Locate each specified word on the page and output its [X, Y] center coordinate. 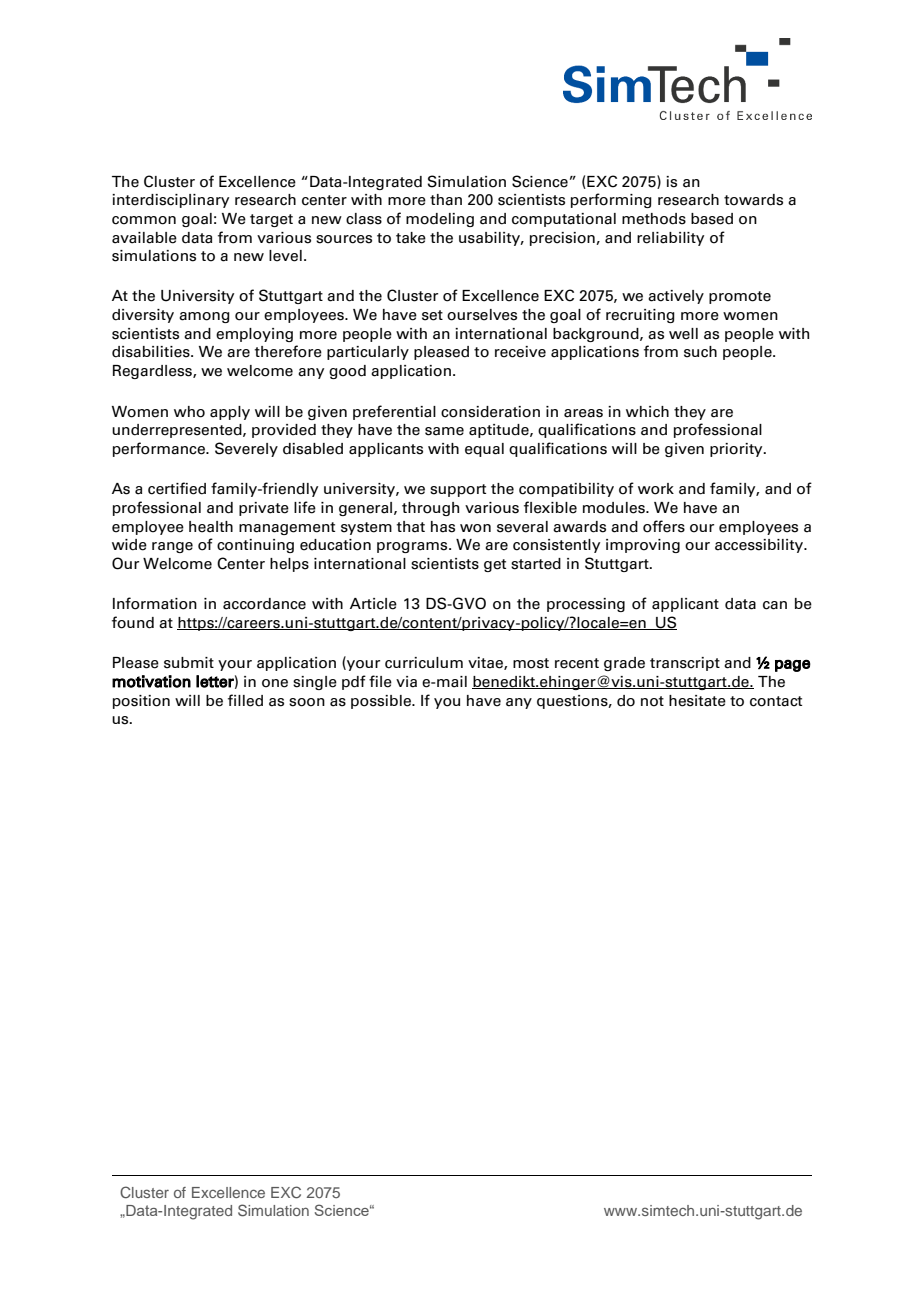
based [712, 219]
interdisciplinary [170, 201]
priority [737, 450]
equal [484, 450]
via [406, 682]
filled [245, 700]
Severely [246, 449]
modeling [440, 220]
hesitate [697, 701]
